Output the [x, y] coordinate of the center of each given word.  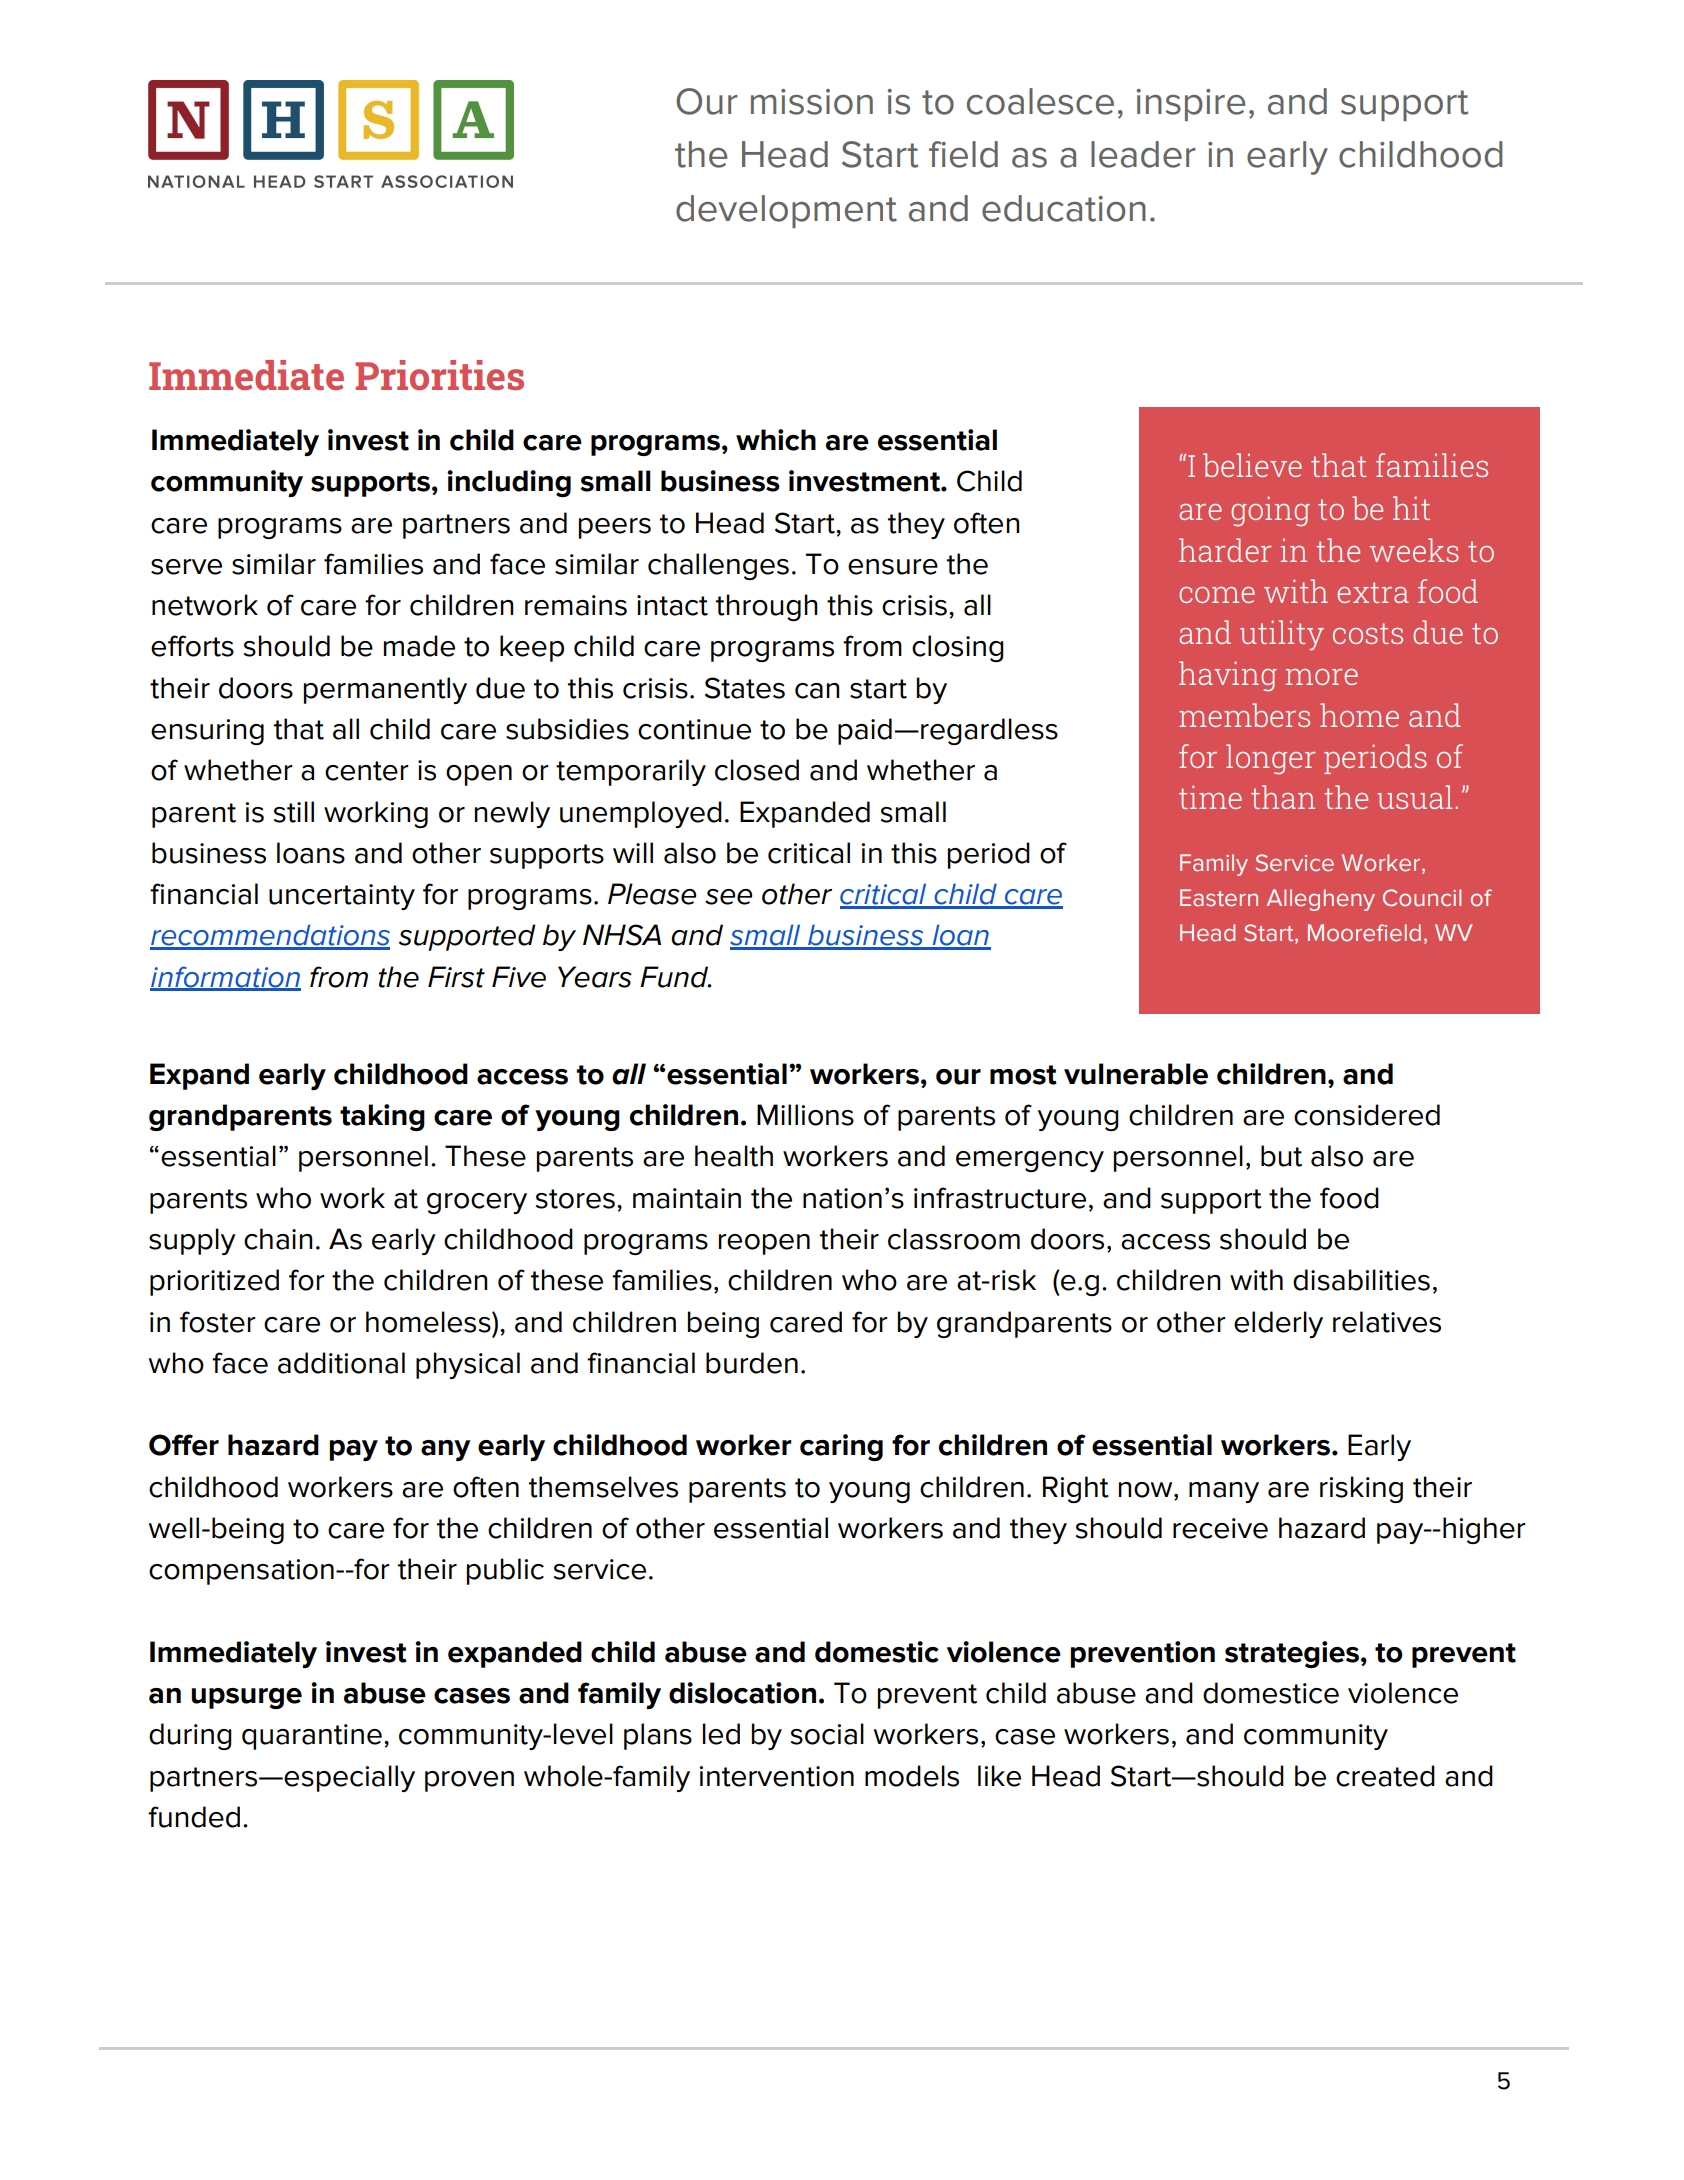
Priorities [439, 375]
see [728, 897]
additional [341, 1363]
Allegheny [1320, 900]
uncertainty [342, 897]
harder [1225, 550]
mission [812, 102]
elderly [1278, 1324]
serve [186, 567]
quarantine [312, 1737]
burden [752, 1363]
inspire [1191, 105]
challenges [718, 566]
